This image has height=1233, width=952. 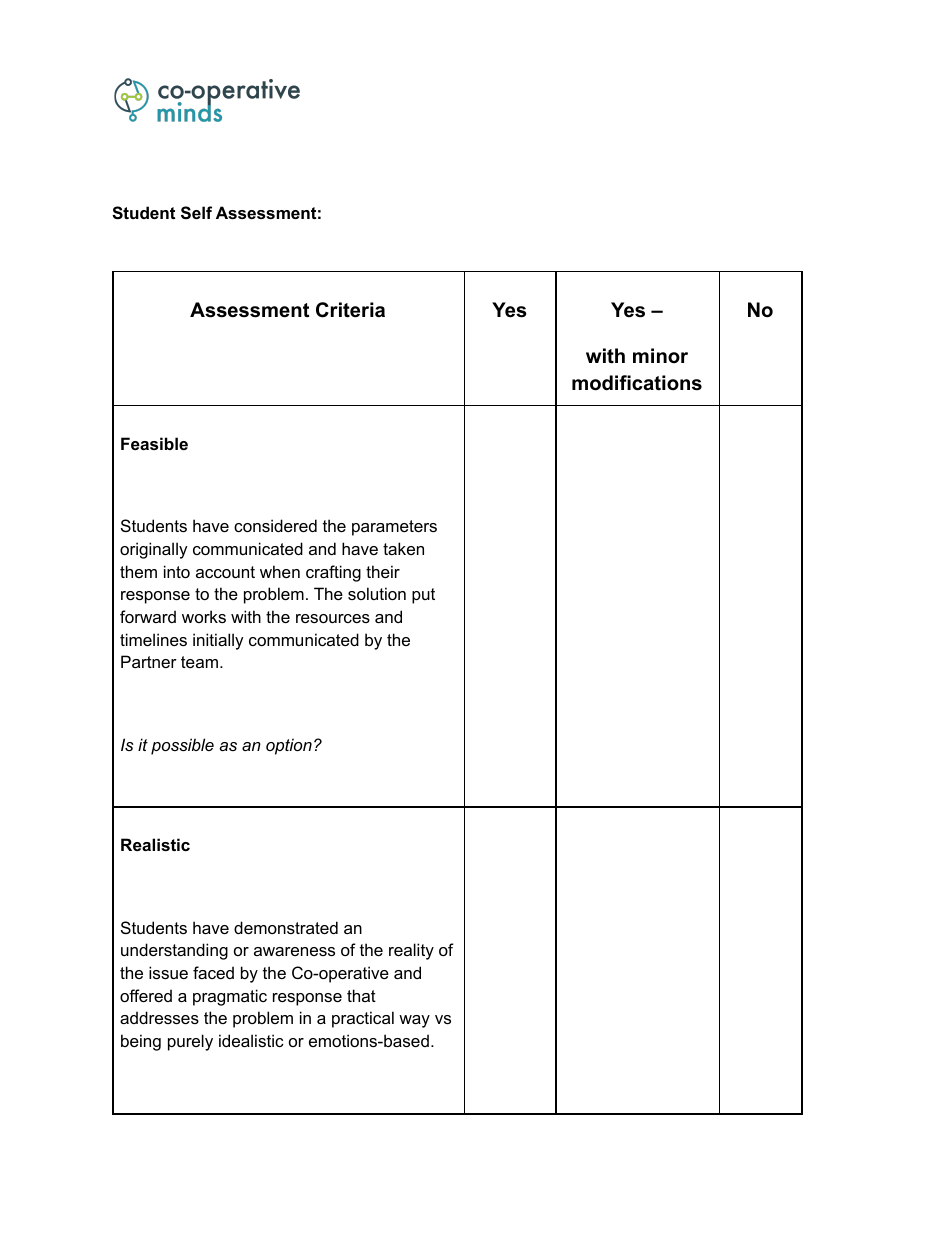 What do you see at coordinates (204, 616) in the image?
I see `works` at bounding box center [204, 616].
